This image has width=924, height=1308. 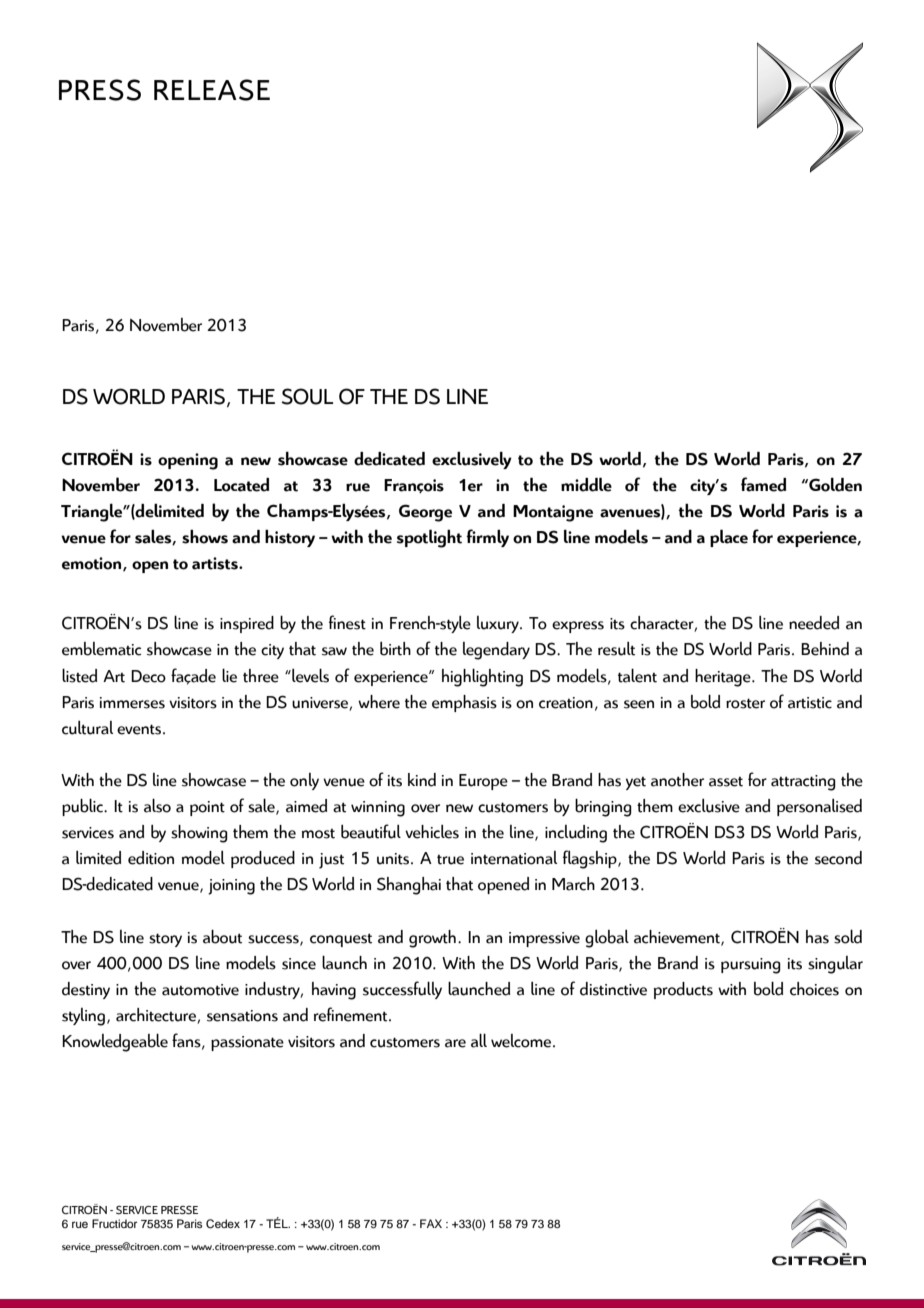 What do you see at coordinates (763, 484) in the image?
I see `famed` at bounding box center [763, 484].
